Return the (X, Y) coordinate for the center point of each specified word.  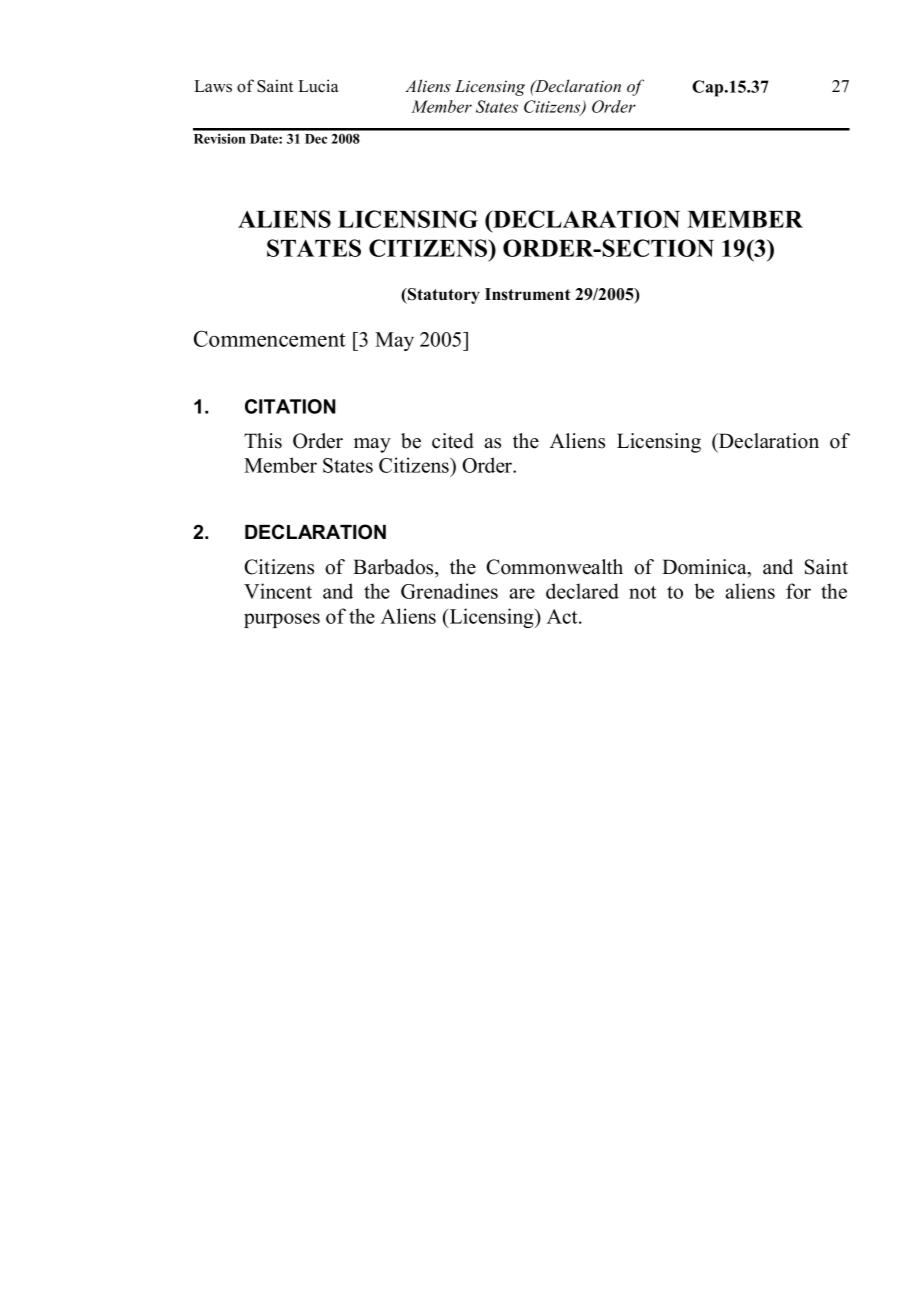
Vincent (278, 591)
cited (453, 441)
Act (563, 616)
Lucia (318, 86)
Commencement (270, 338)
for (798, 591)
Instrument (527, 294)
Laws (213, 86)
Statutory (443, 296)
